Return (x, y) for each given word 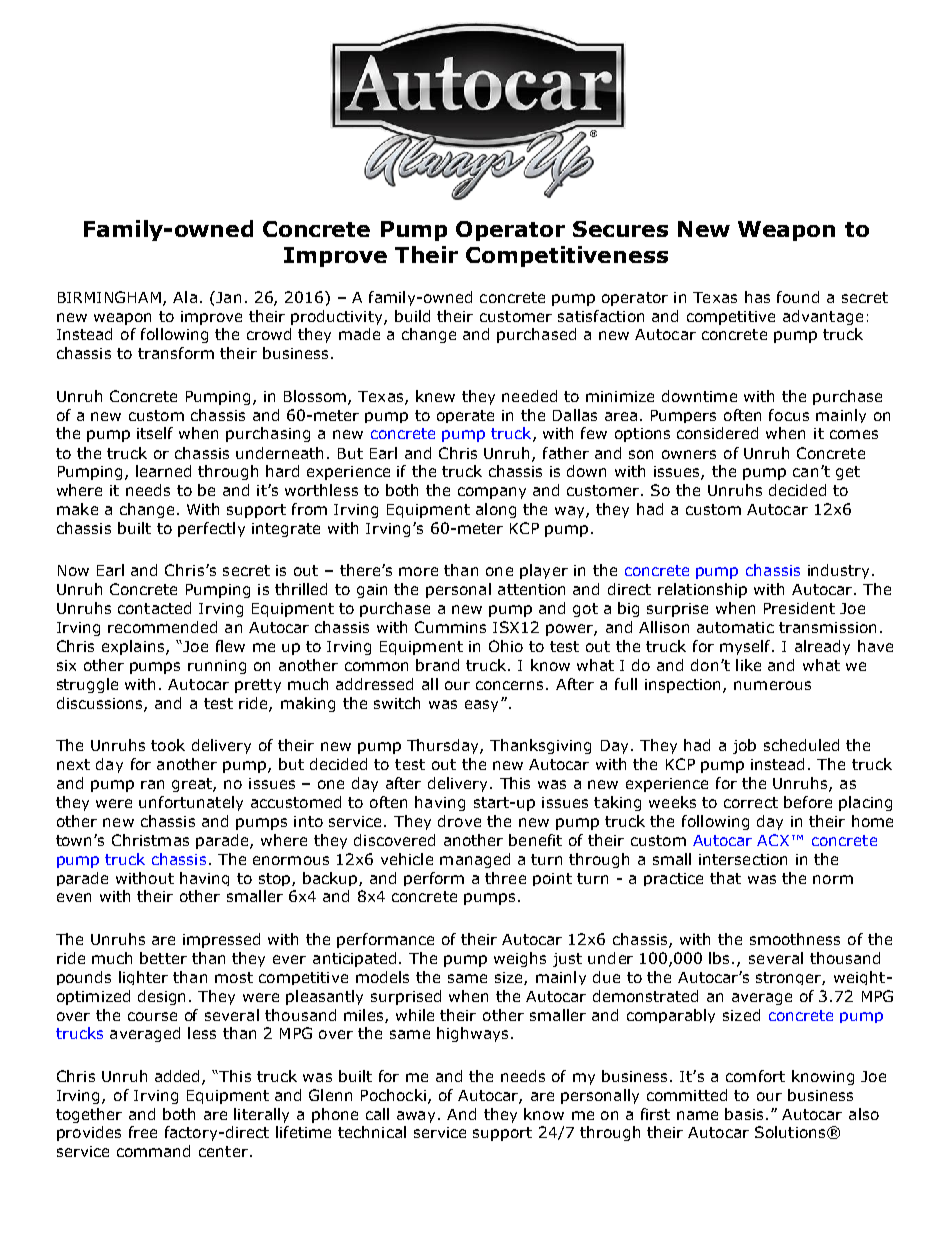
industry (840, 571)
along (496, 510)
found (798, 297)
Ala (185, 297)
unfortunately (191, 803)
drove (459, 821)
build (412, 316)
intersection (743, 859)
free (143, 1132)
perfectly (211, 529)
